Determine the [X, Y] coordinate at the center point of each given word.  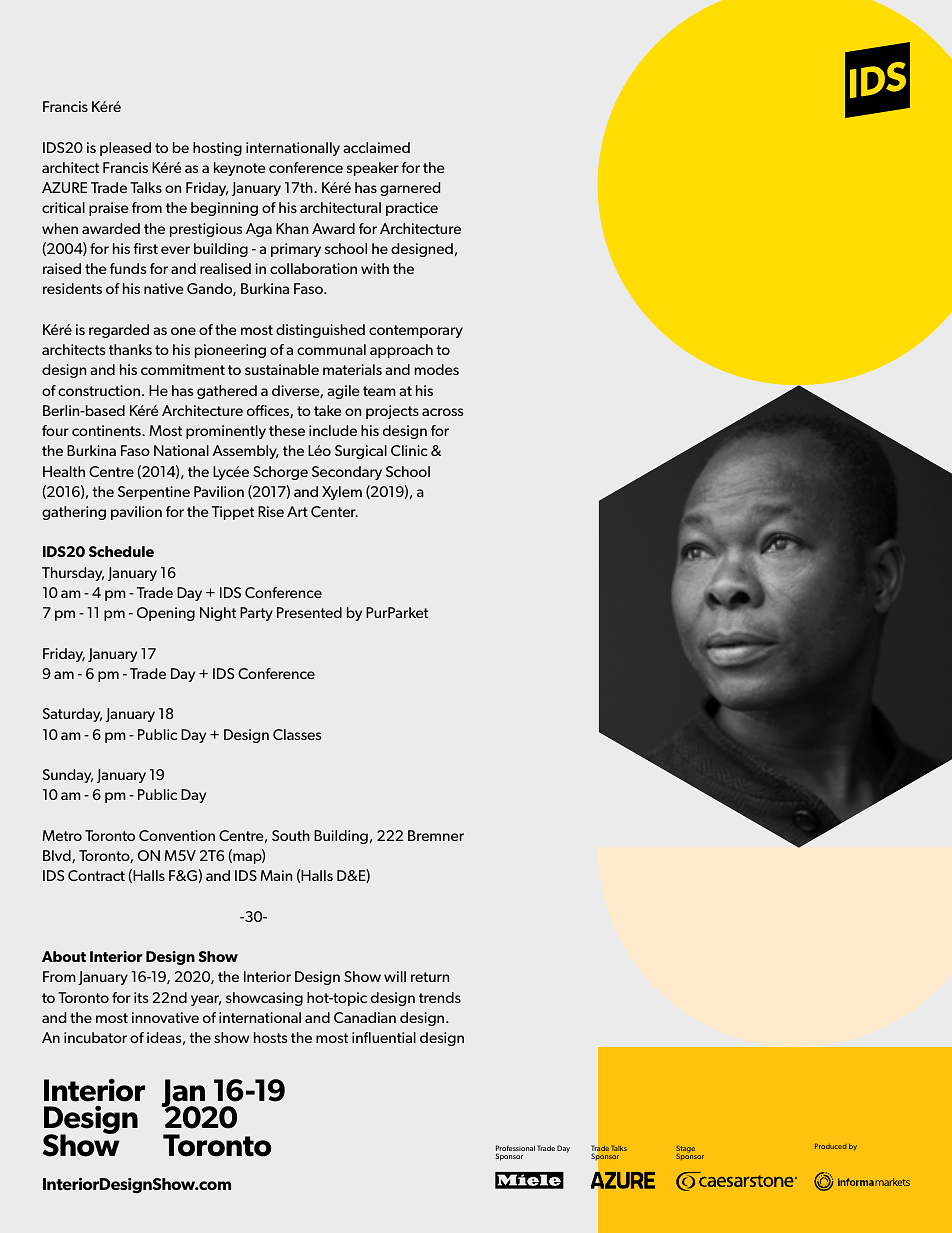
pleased [125, 149]
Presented [309, 612]
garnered [410, 189]
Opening [166, 614]
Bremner [436, 835]
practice [412, 209]
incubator [95, 1037]
